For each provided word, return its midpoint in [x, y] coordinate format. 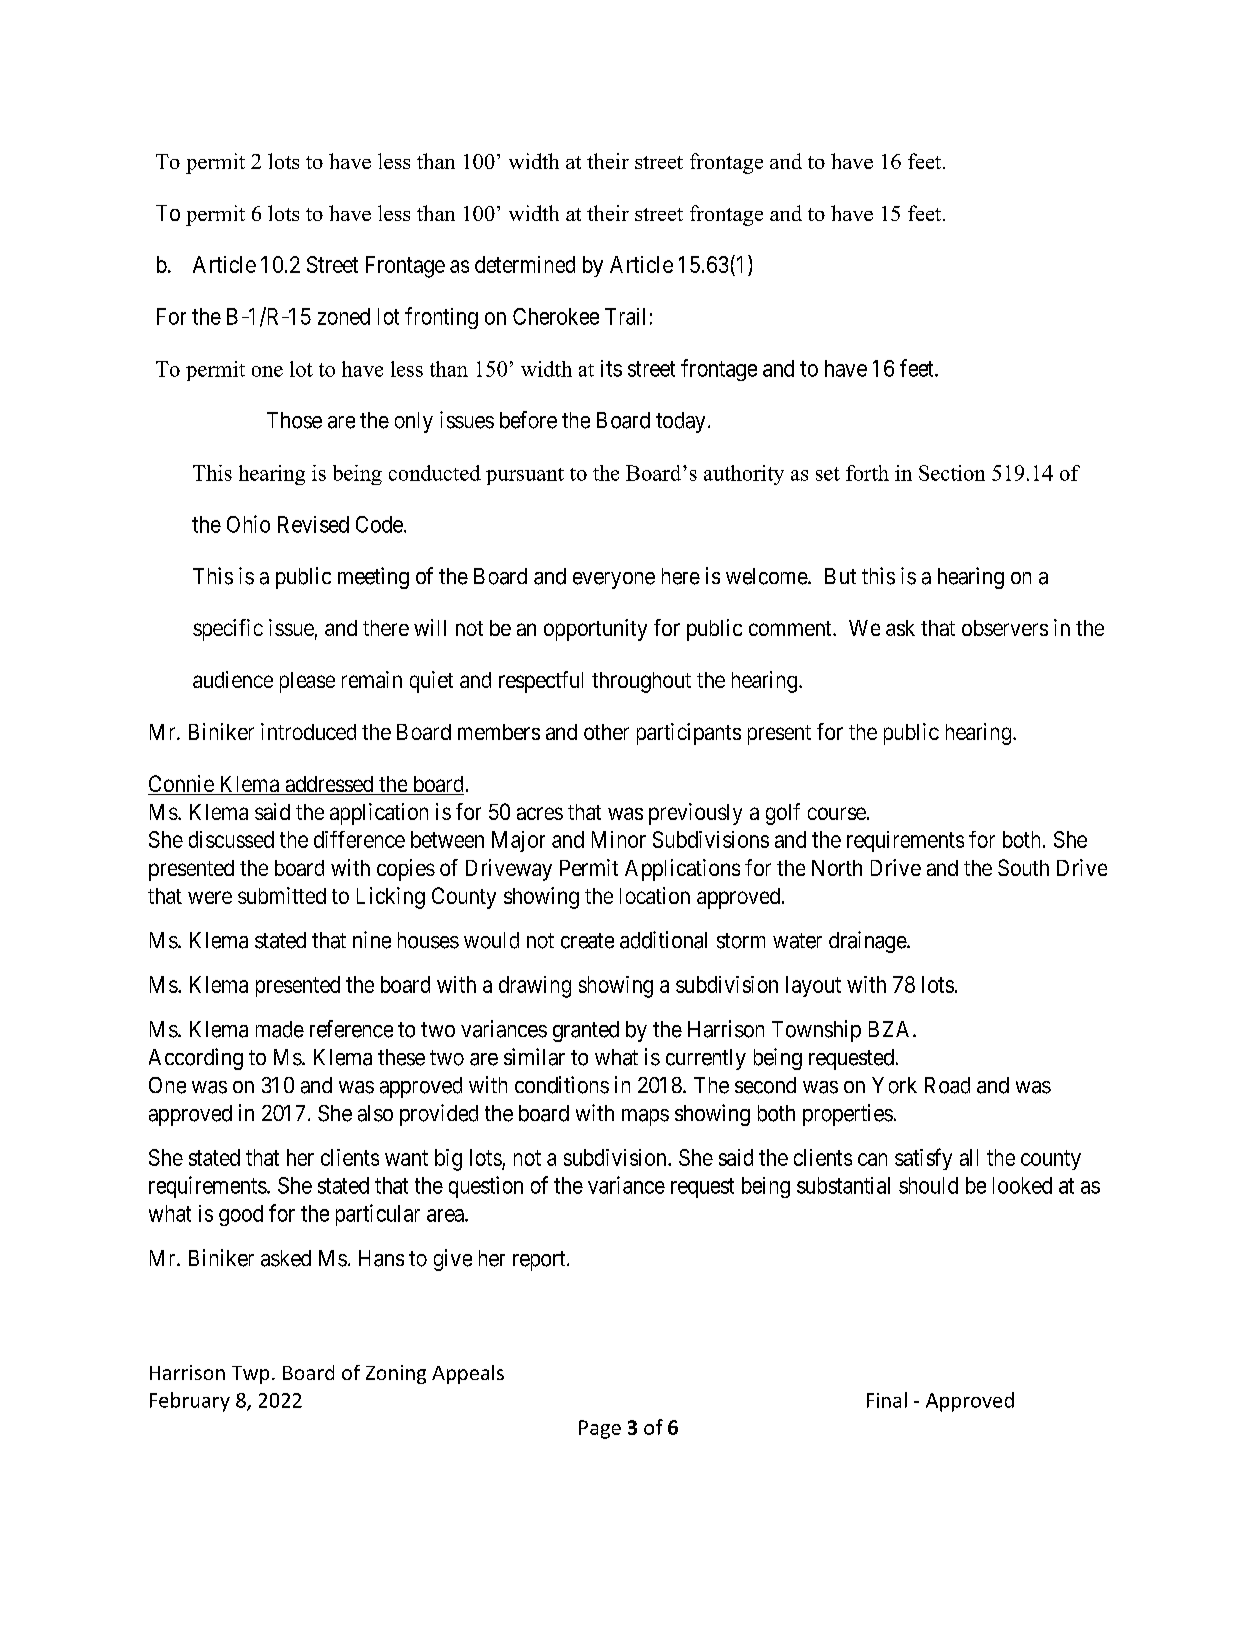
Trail [625, 316]
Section [952, 473]
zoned [344, 316]
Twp [250, 1375]
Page [600, 1429]
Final [887, 1400]
